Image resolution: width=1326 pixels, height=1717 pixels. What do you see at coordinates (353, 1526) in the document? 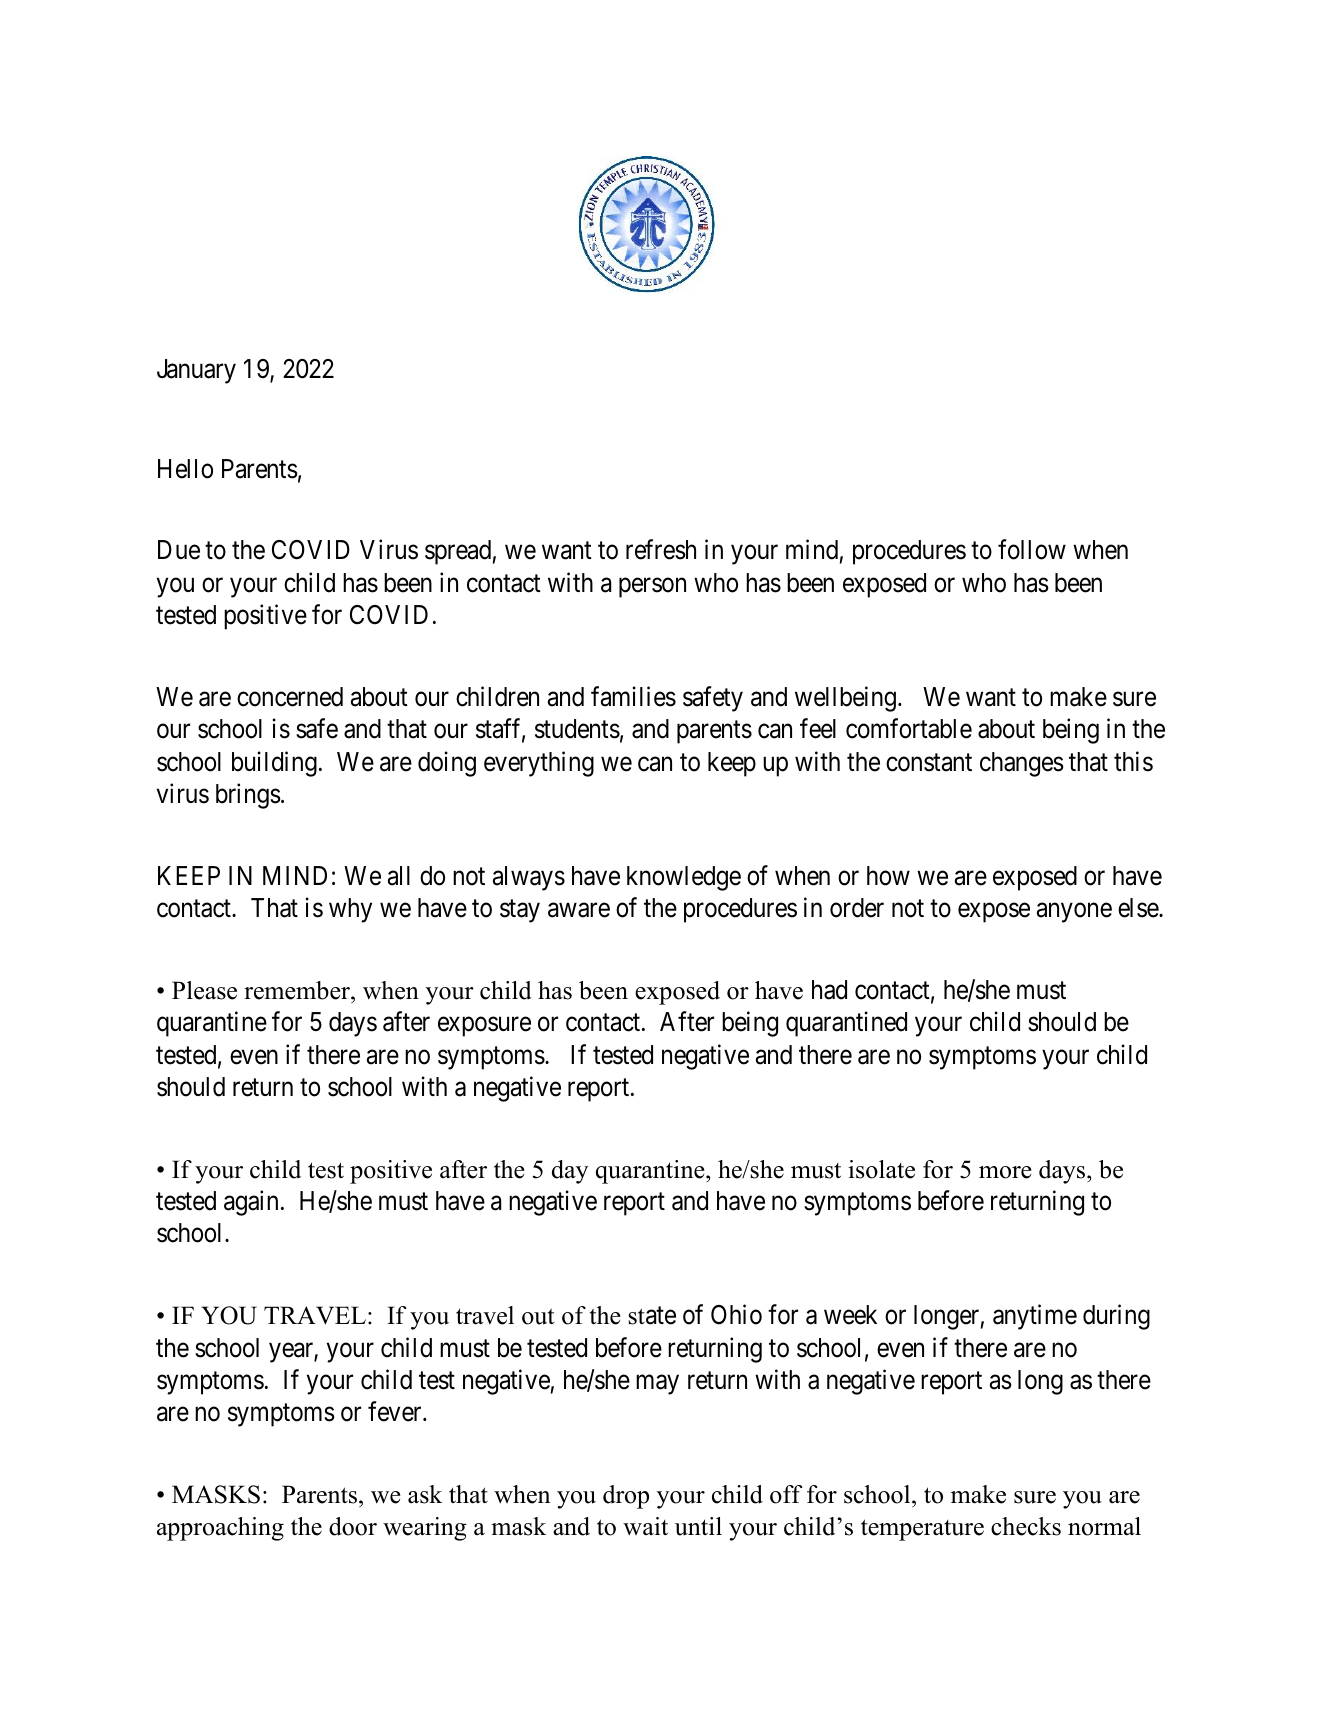
I see `door` at bounding box center [353, 1526].
